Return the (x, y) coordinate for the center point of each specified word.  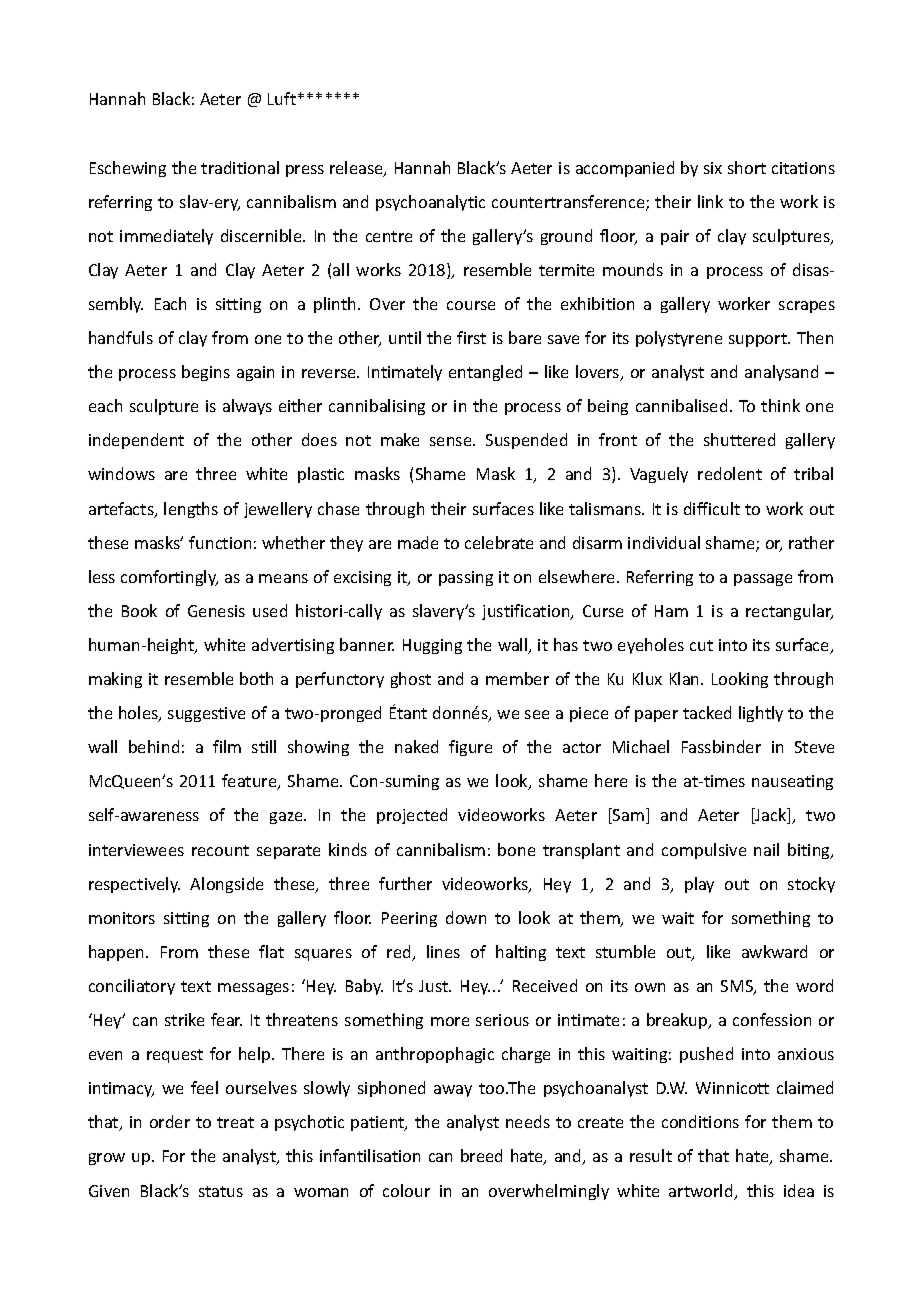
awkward (774, 951)
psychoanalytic (430, 203)
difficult (712, 508)
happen (118, 953)
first (471, 337)
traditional (240, 167)
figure (470, 748)
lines (443, 951)
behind (154, 746)
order (170, 1121)
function (220, 542)
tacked (707, 712)
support (759, 340)
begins (206, 373)
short (747, 167)
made (418, 542)
